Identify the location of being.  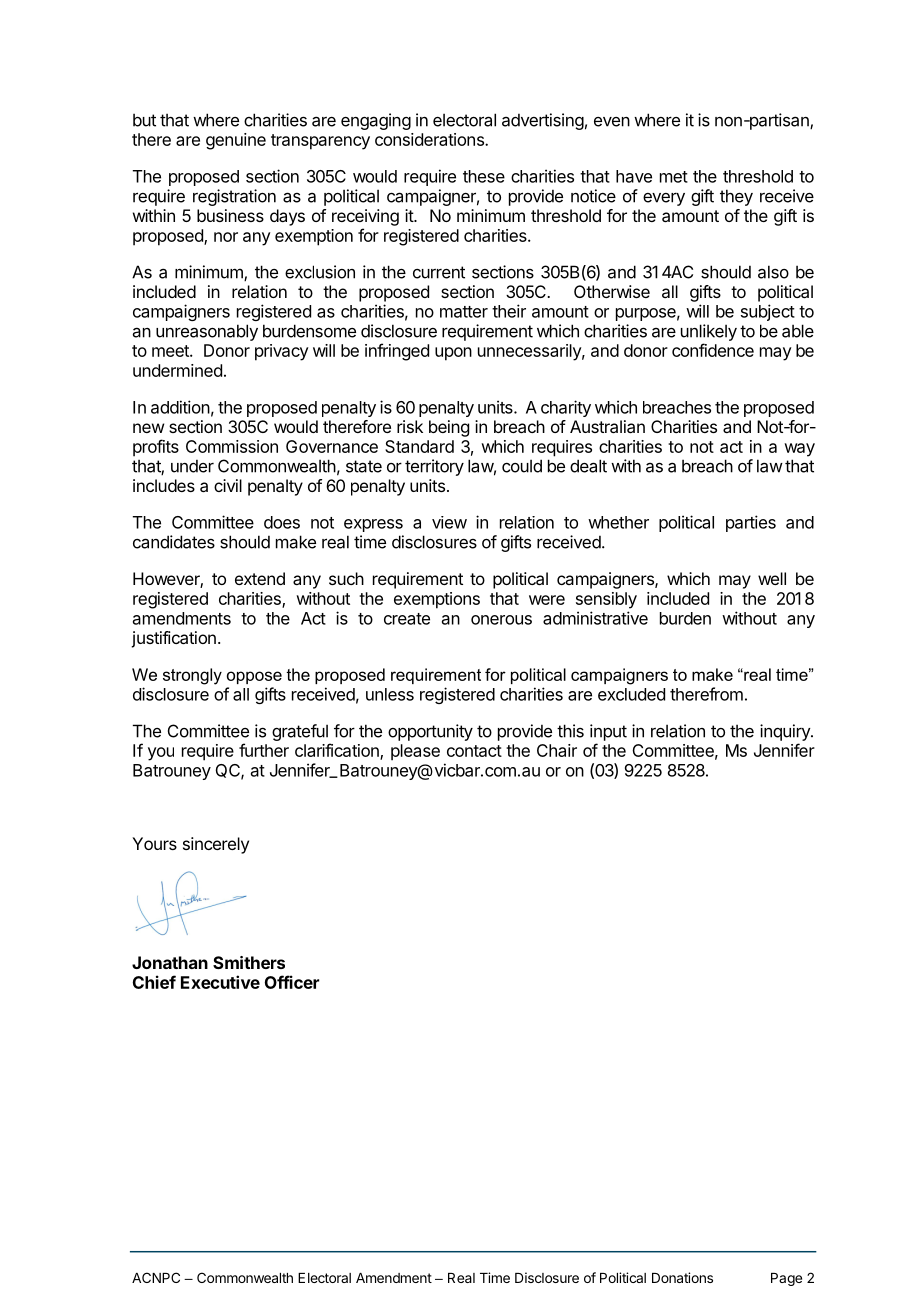
(449, 428).
